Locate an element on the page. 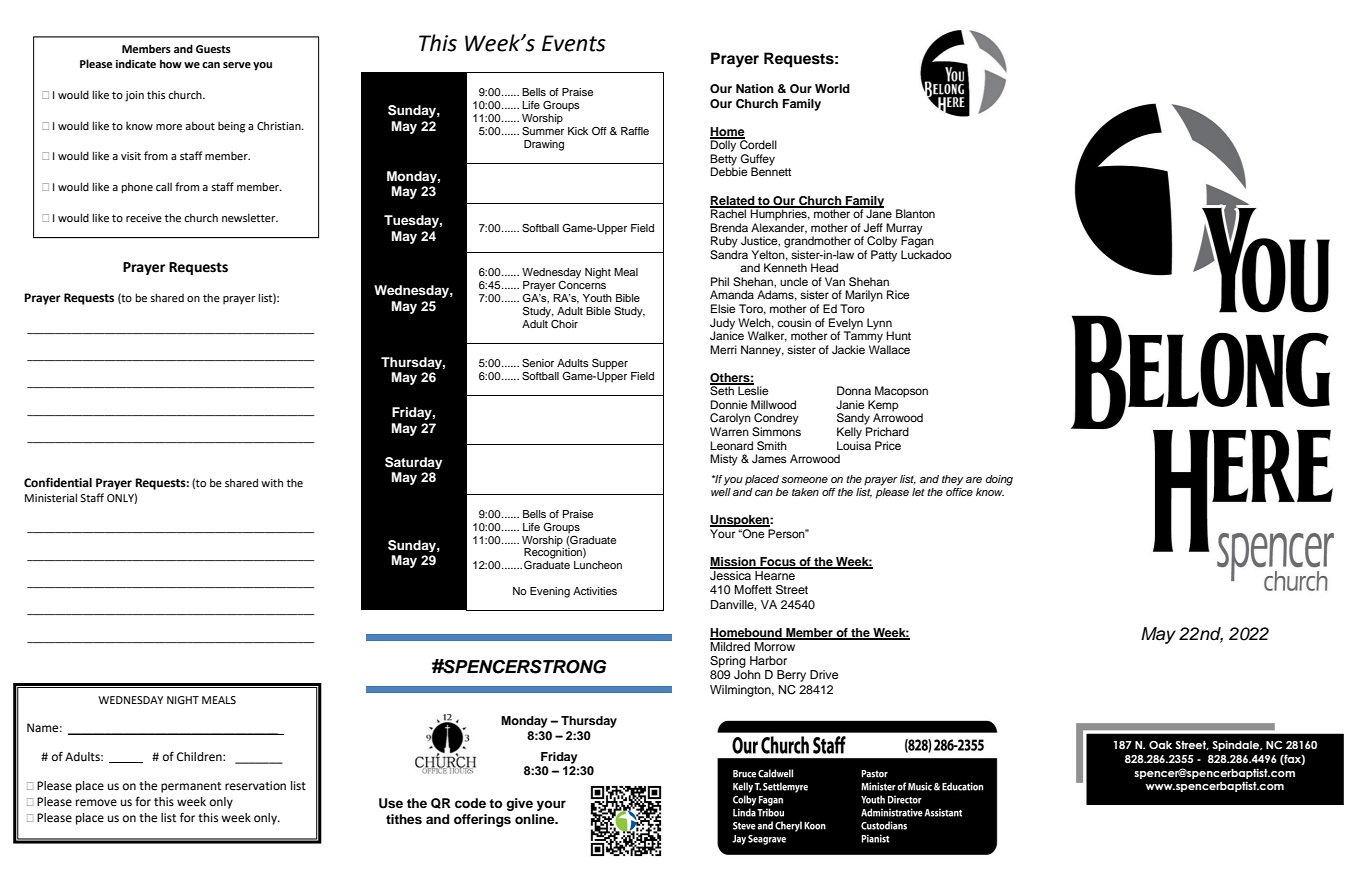  how is located at coordinates (171, 63).
